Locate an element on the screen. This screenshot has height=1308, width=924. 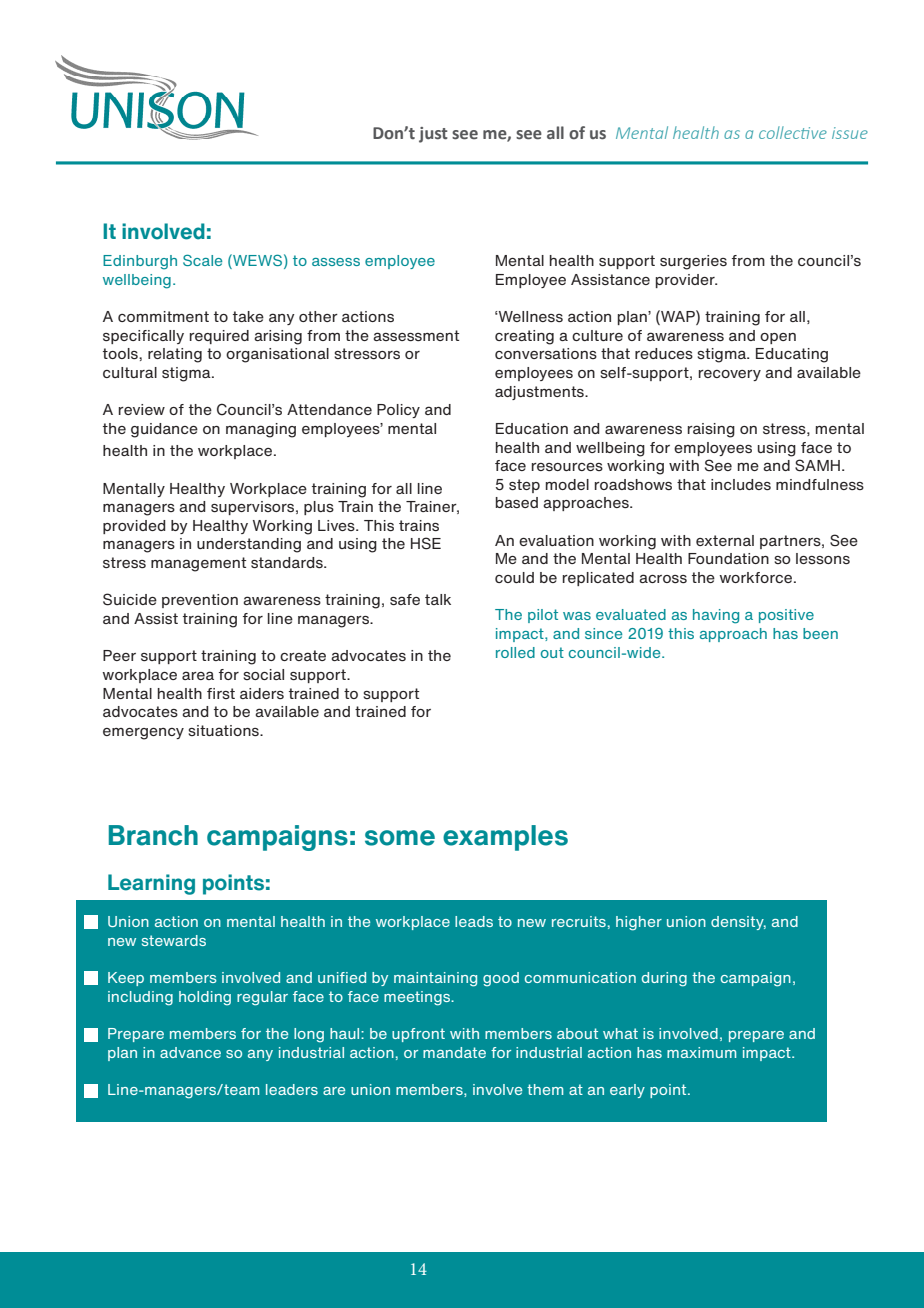
Scale is located at coordinates (202, 260).
